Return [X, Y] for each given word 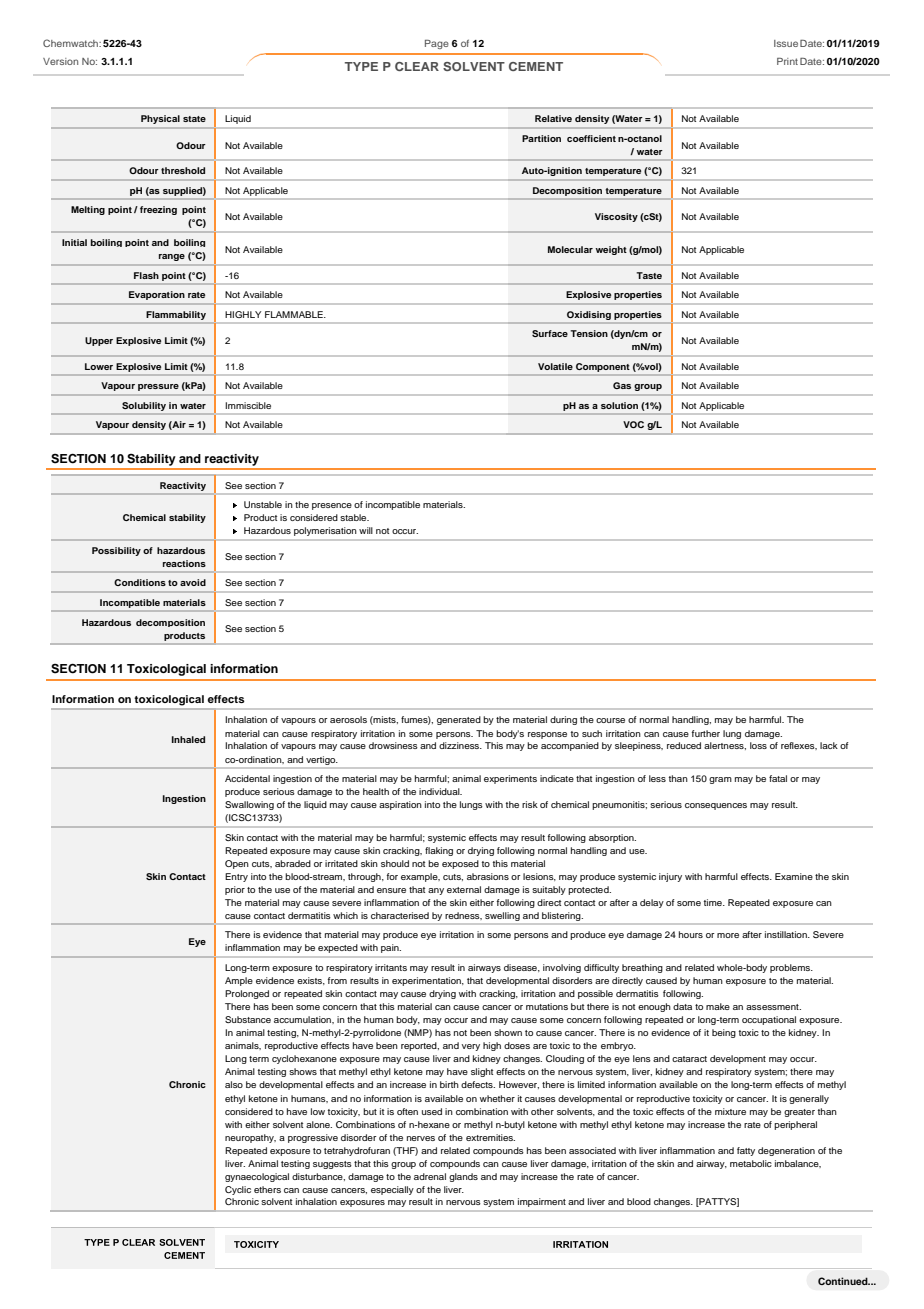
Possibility [116, 551]
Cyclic [238, 1190]
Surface [550, 333]
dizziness [460, 745]
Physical [160, 119]
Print [787, 61]
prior [235, 890]
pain [391, 948]
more [728, 935]
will [366, 530]
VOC [633, 424]
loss [758, 745]
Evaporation [157, 295]
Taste [649, 275]
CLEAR [417, 66]
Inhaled [188, 739]
